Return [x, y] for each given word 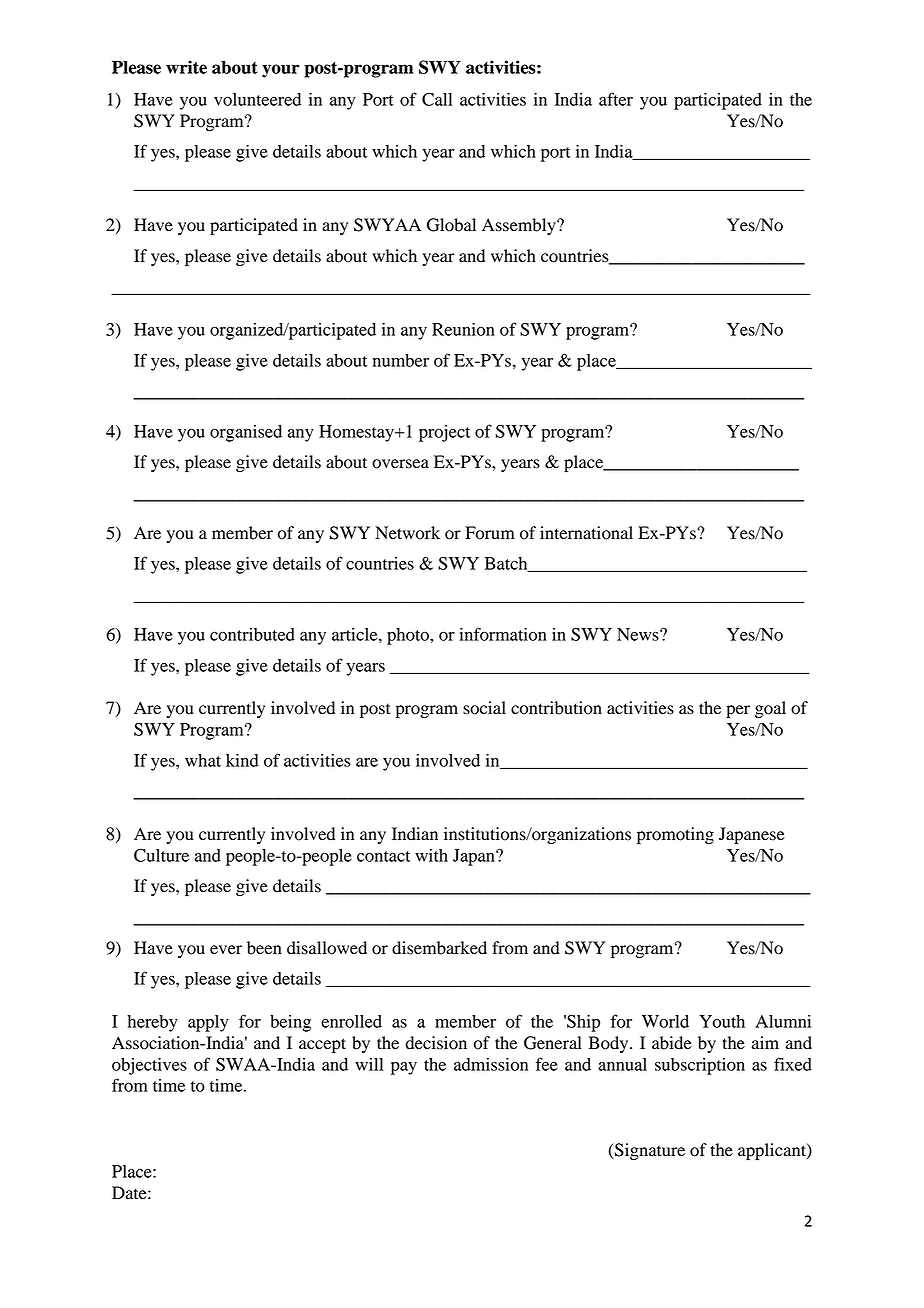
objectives [149, 1066]
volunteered [257, 99]
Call [437, 99]
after [616, 99]
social [484, 708]
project [444, 433]
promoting [675, 835]
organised [246, 433]
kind [242, 760]
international [586, 533]
